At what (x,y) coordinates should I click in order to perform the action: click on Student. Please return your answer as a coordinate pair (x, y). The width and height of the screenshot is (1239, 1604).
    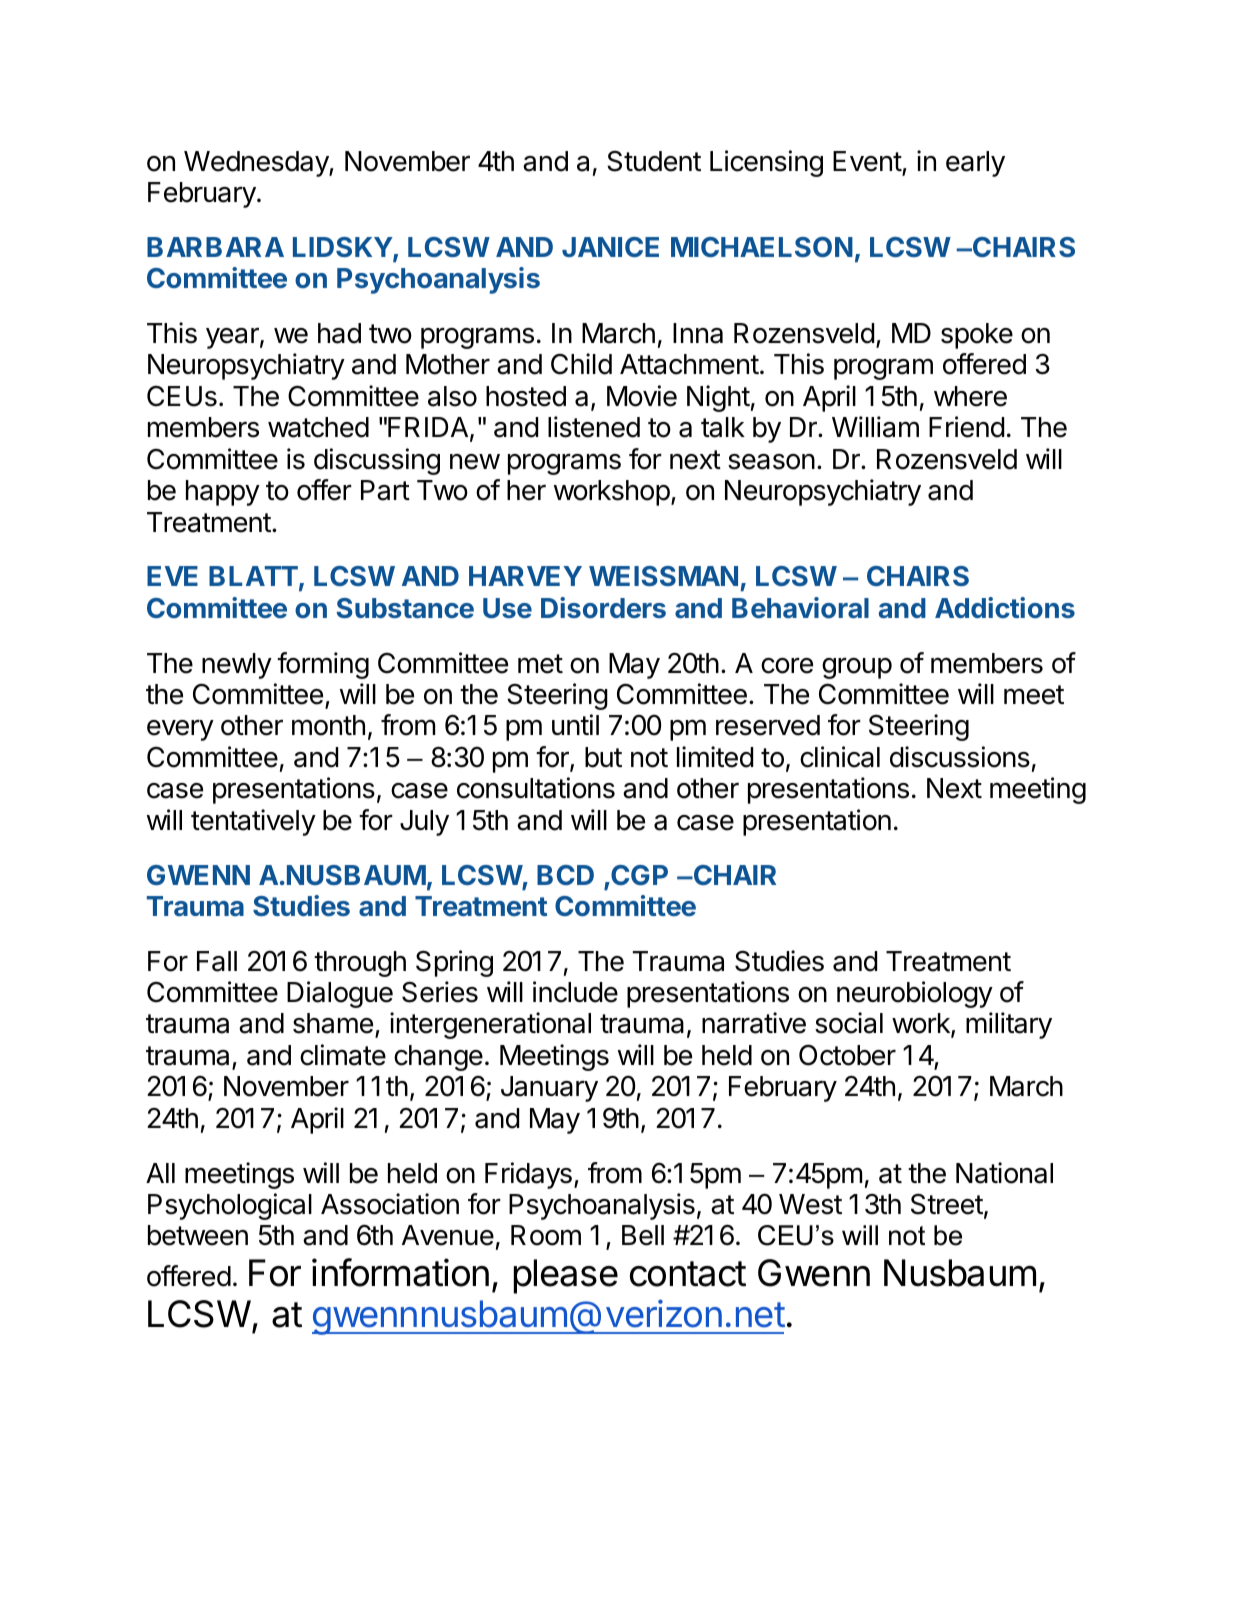
    Looking at the image, I should click on (654, 161).
